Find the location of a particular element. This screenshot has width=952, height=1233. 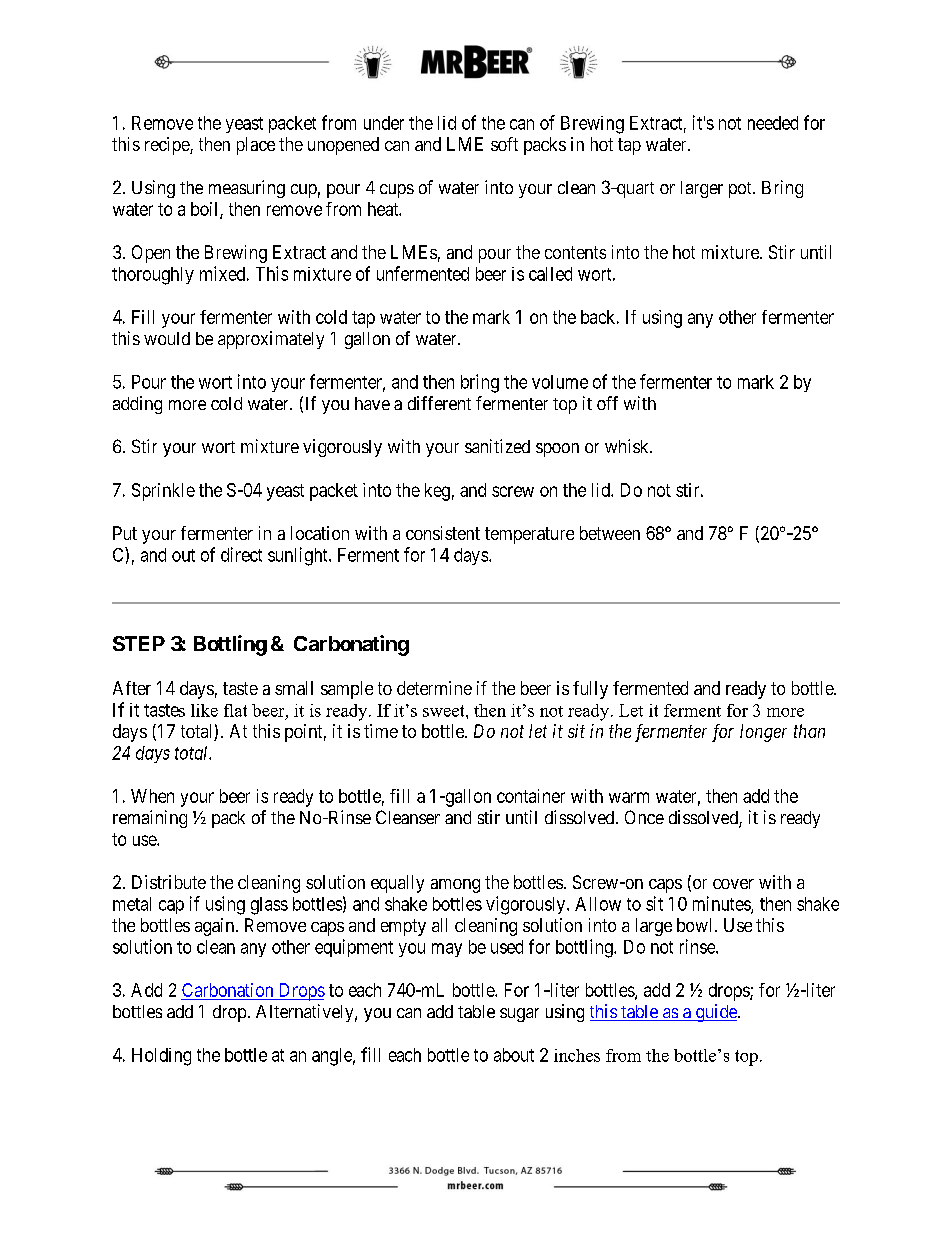

sugar is located at coordinates (519, 1015).
